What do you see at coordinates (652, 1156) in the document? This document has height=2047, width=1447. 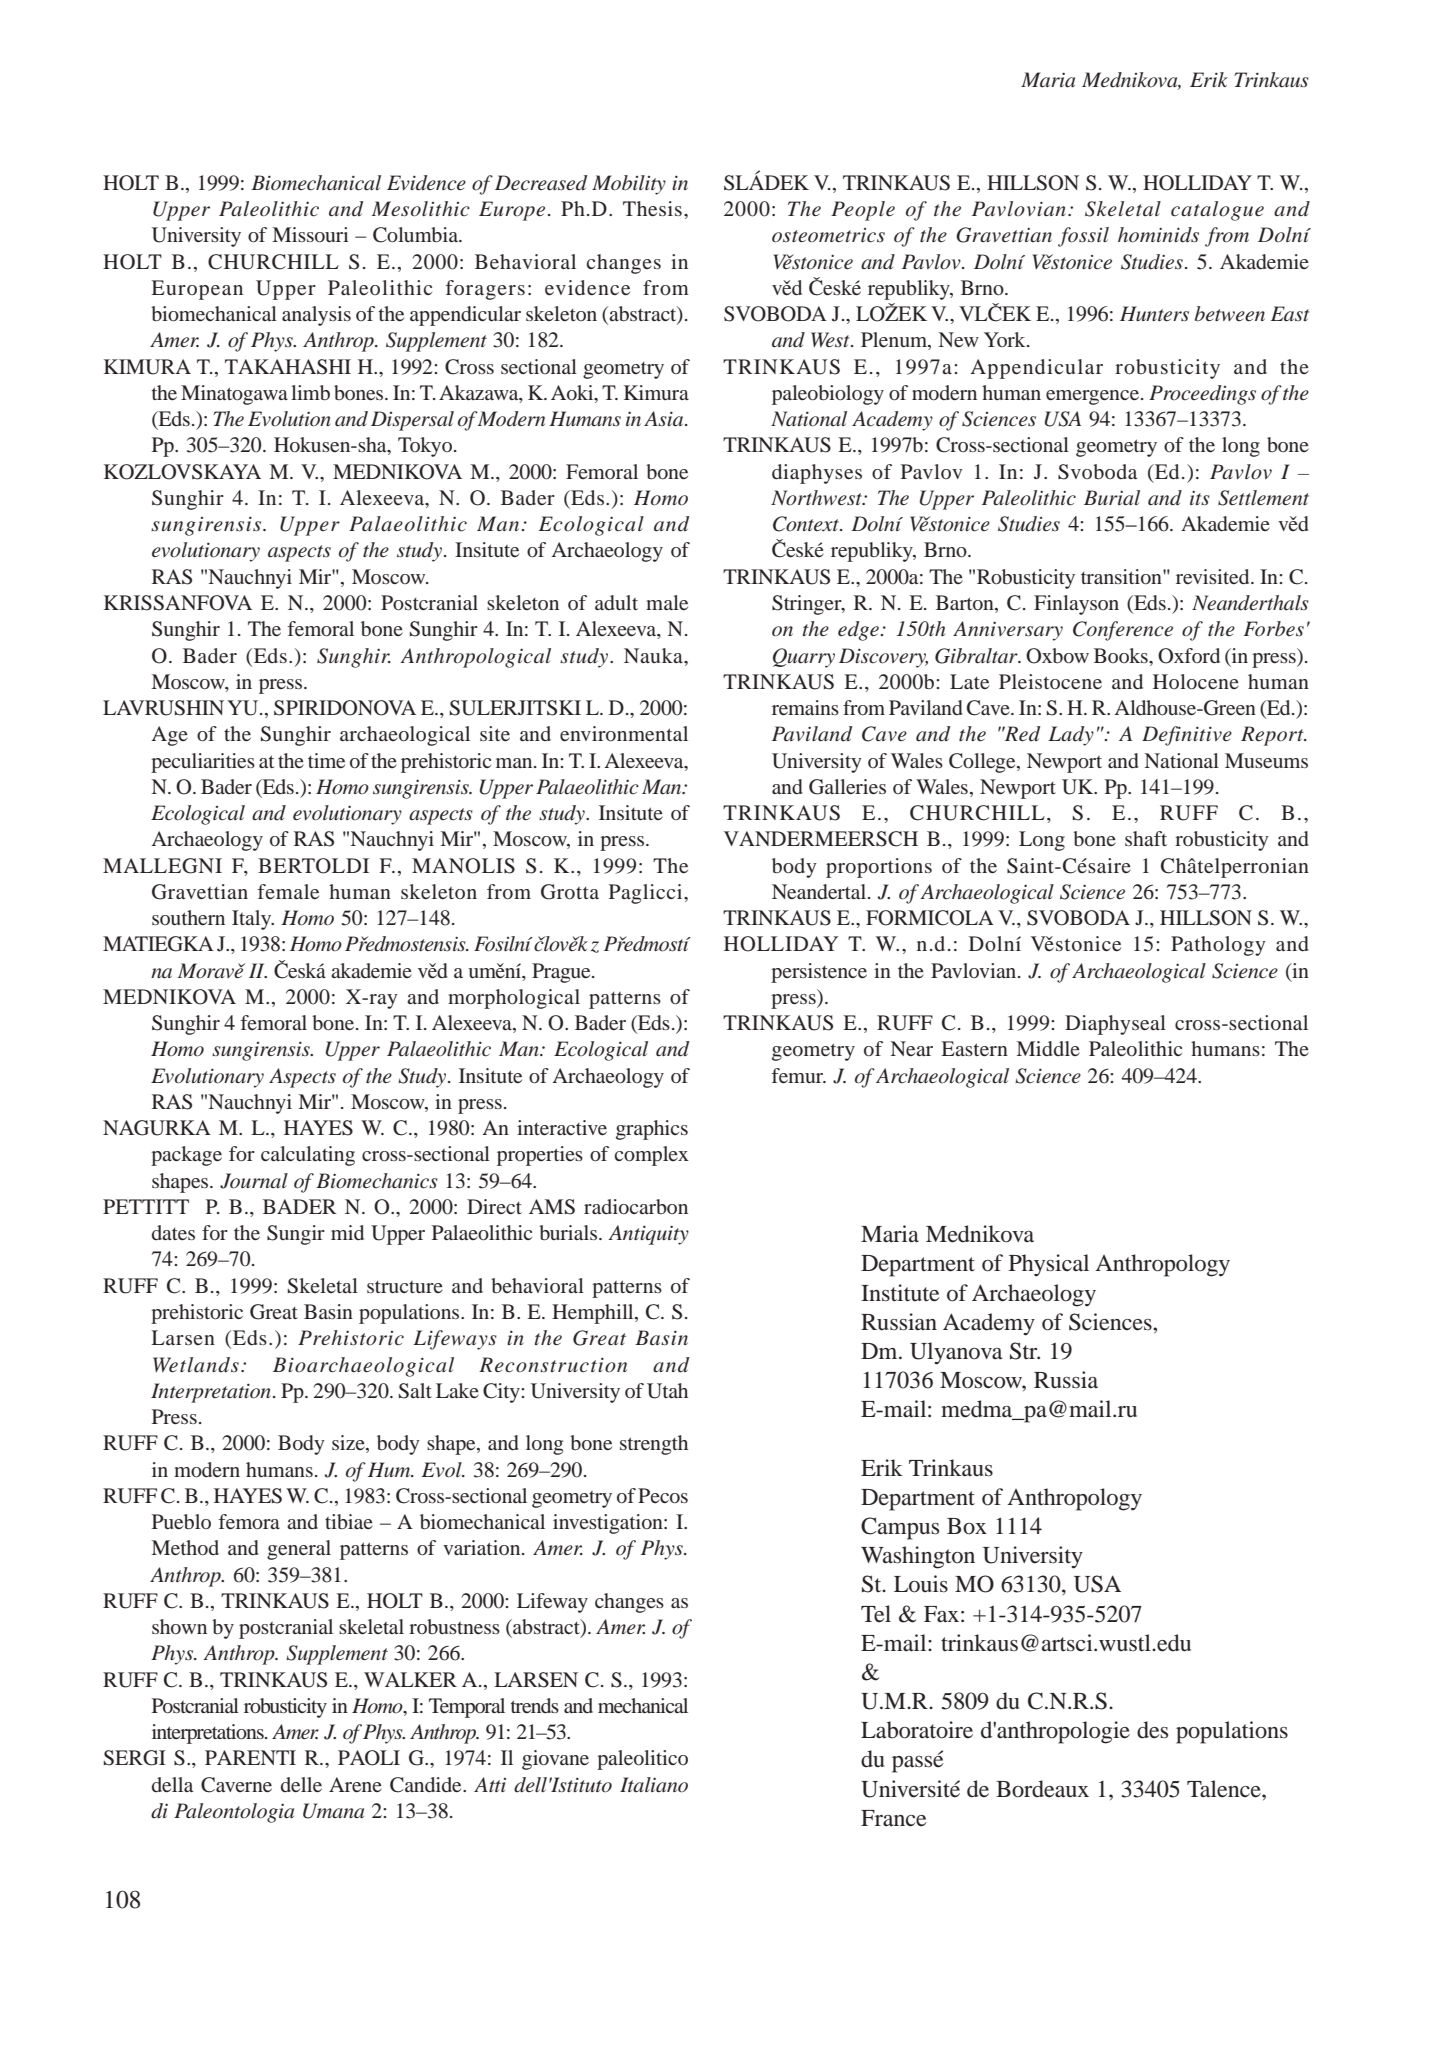 I see `complex` at bounding box center [652, 1156].
